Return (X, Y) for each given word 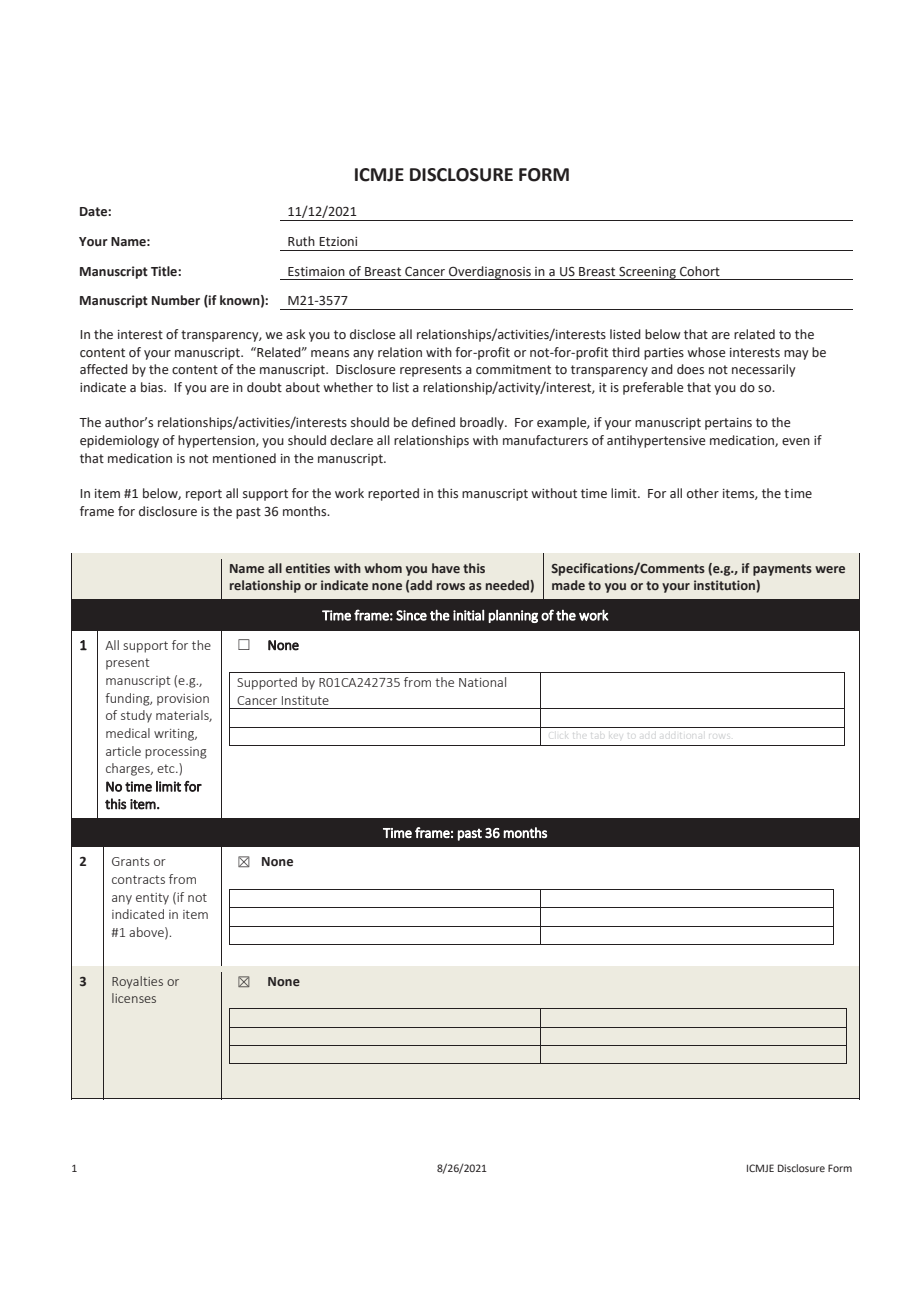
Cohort (700, 271)
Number (176, 300)
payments (782, 570)
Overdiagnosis (490, 273)
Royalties (137, 982)
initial (468, 615)
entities (308, 568)
